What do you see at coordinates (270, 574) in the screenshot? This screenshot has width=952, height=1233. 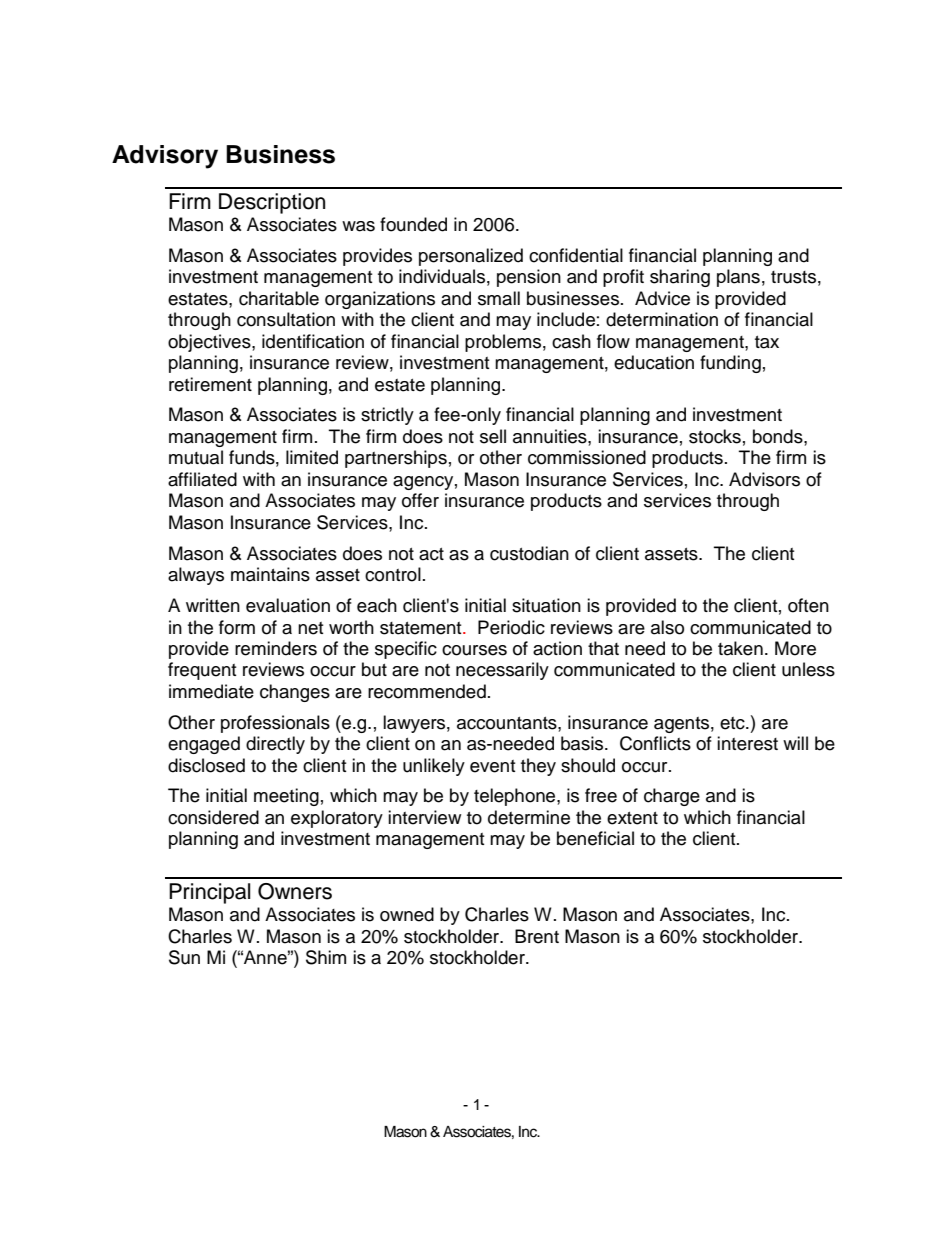 I see `maintains` at bounding box center [270, 574].
